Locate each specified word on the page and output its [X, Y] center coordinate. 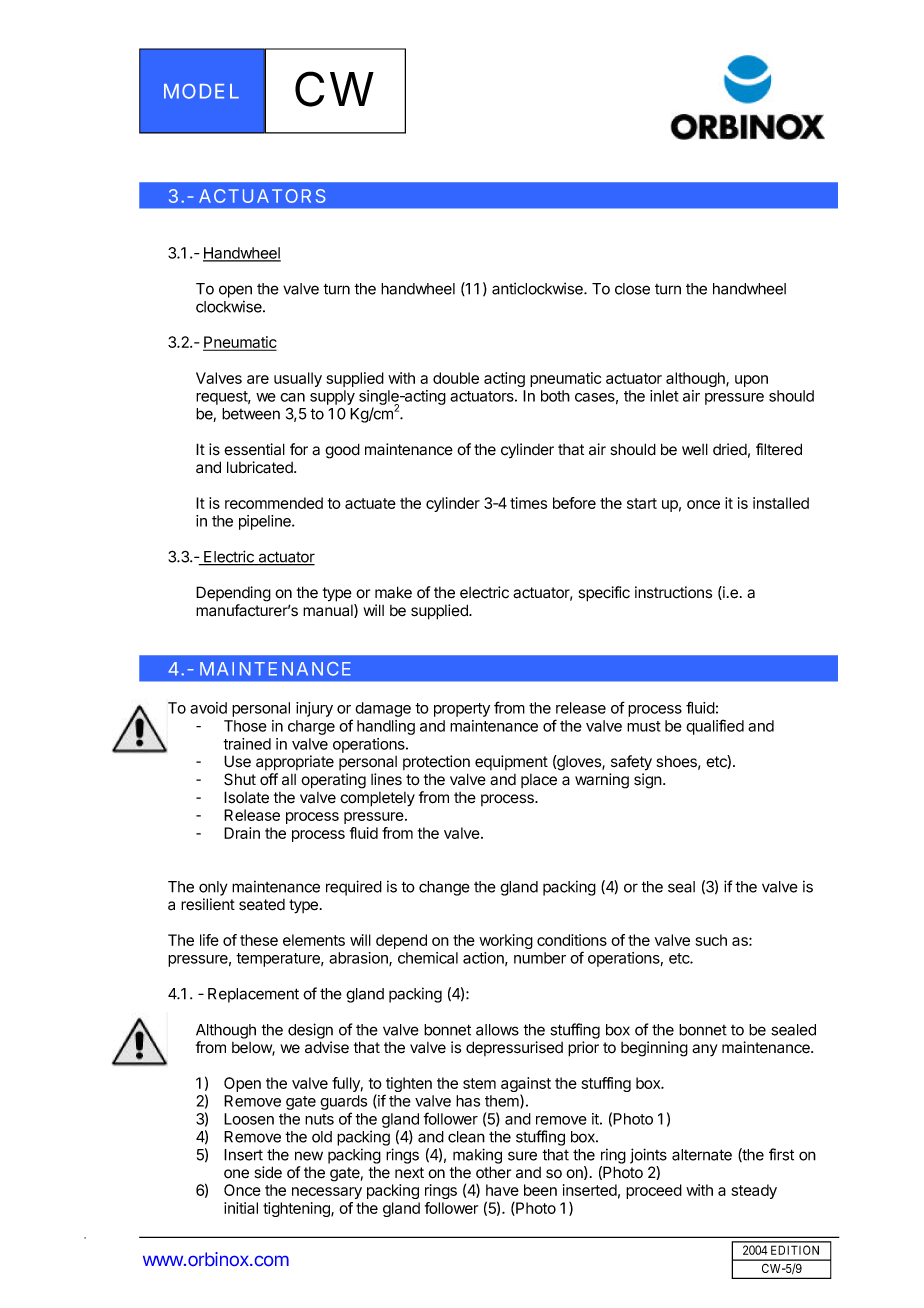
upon [751, 381]
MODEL [201, 91]
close [632, 289]
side [268, 1172]
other [493, 1172]
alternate [702, 1155]
